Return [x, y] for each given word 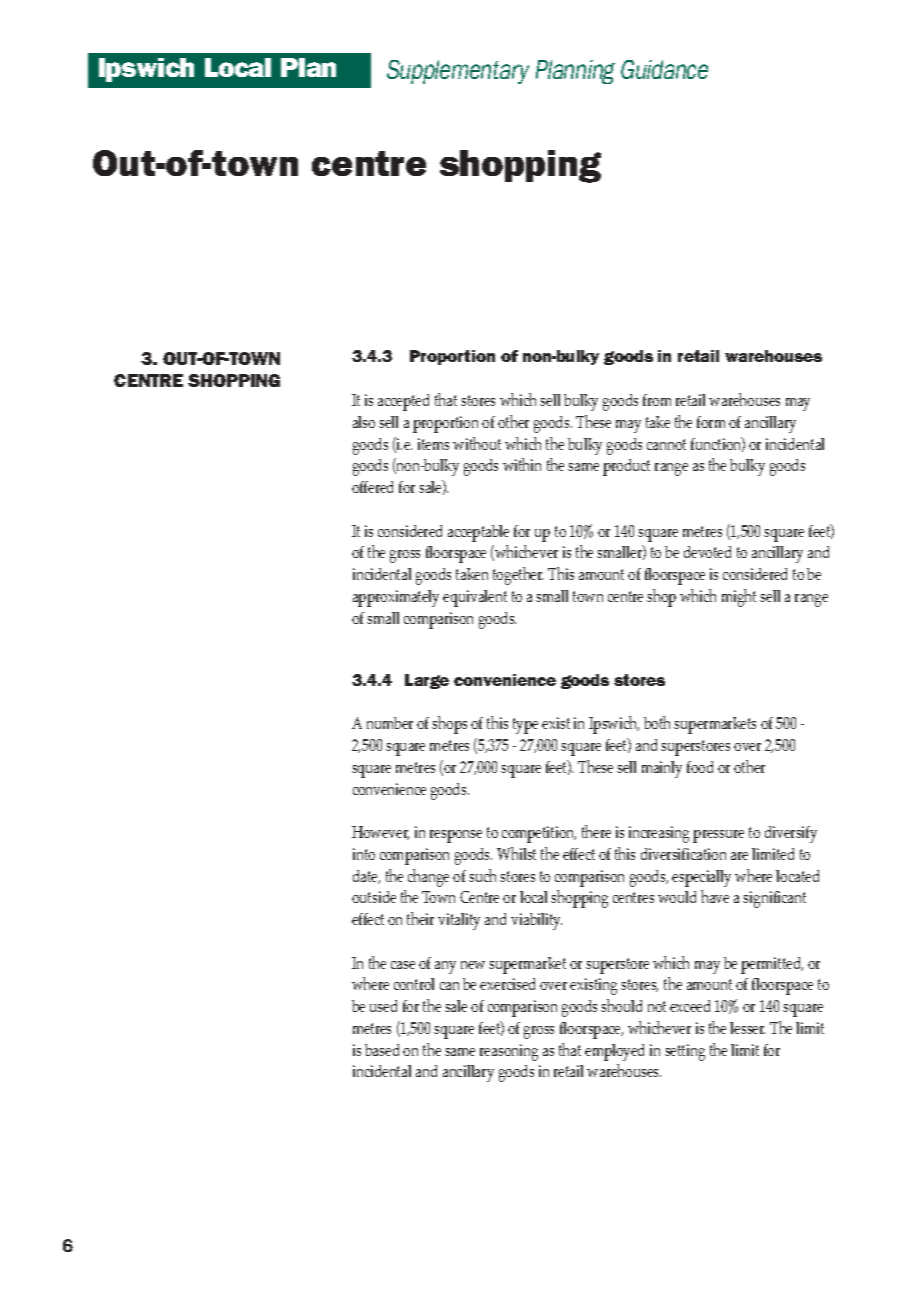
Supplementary [458, 72]
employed [614, 1052]
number [390, 723]
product [626, 467]
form [711, 422]
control [414, 984]
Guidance [664, 69]
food [700, 767]
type [525, 726]
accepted [403, 402]
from [657, 400]
